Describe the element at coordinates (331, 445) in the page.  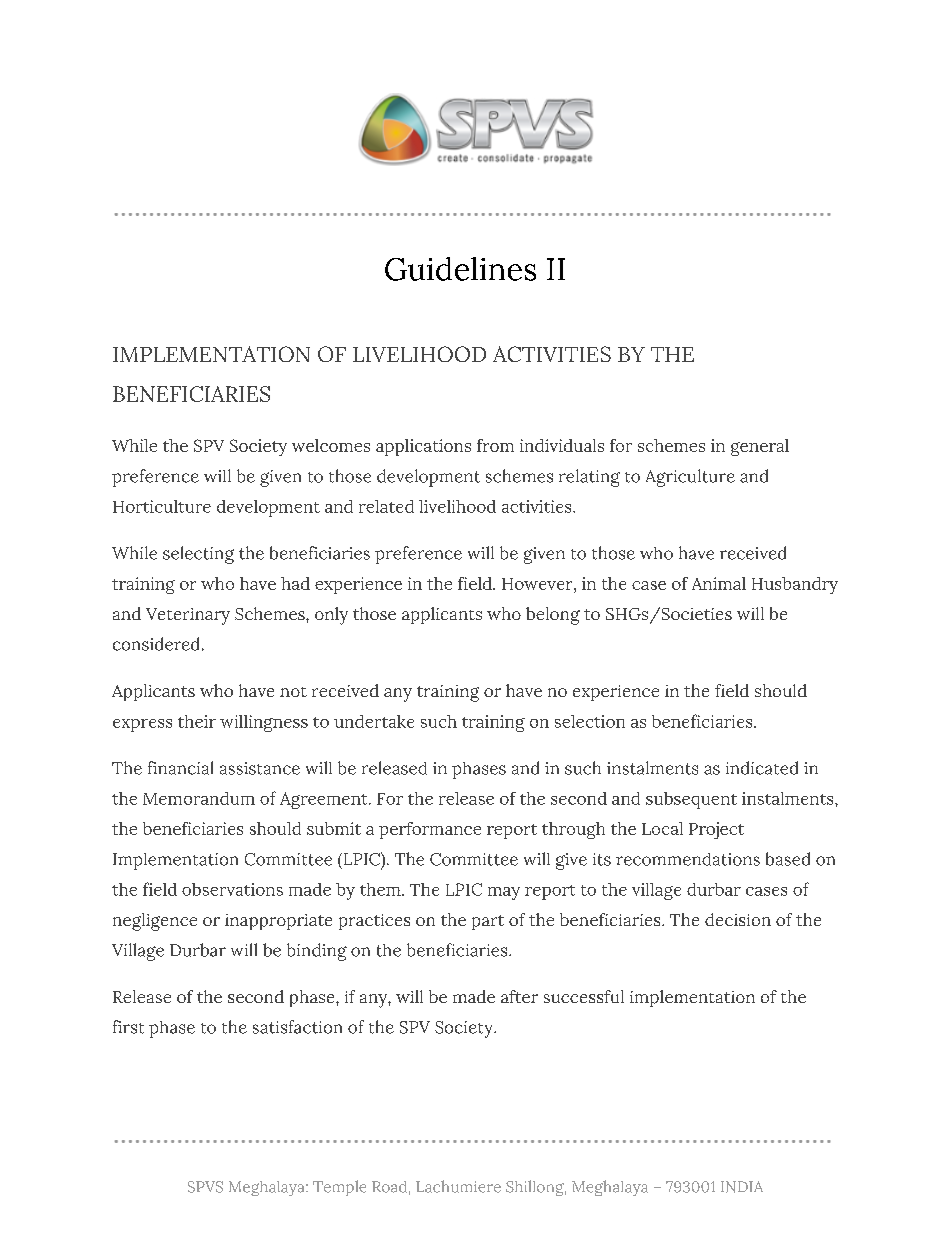
I see `welcomes` at that location.
